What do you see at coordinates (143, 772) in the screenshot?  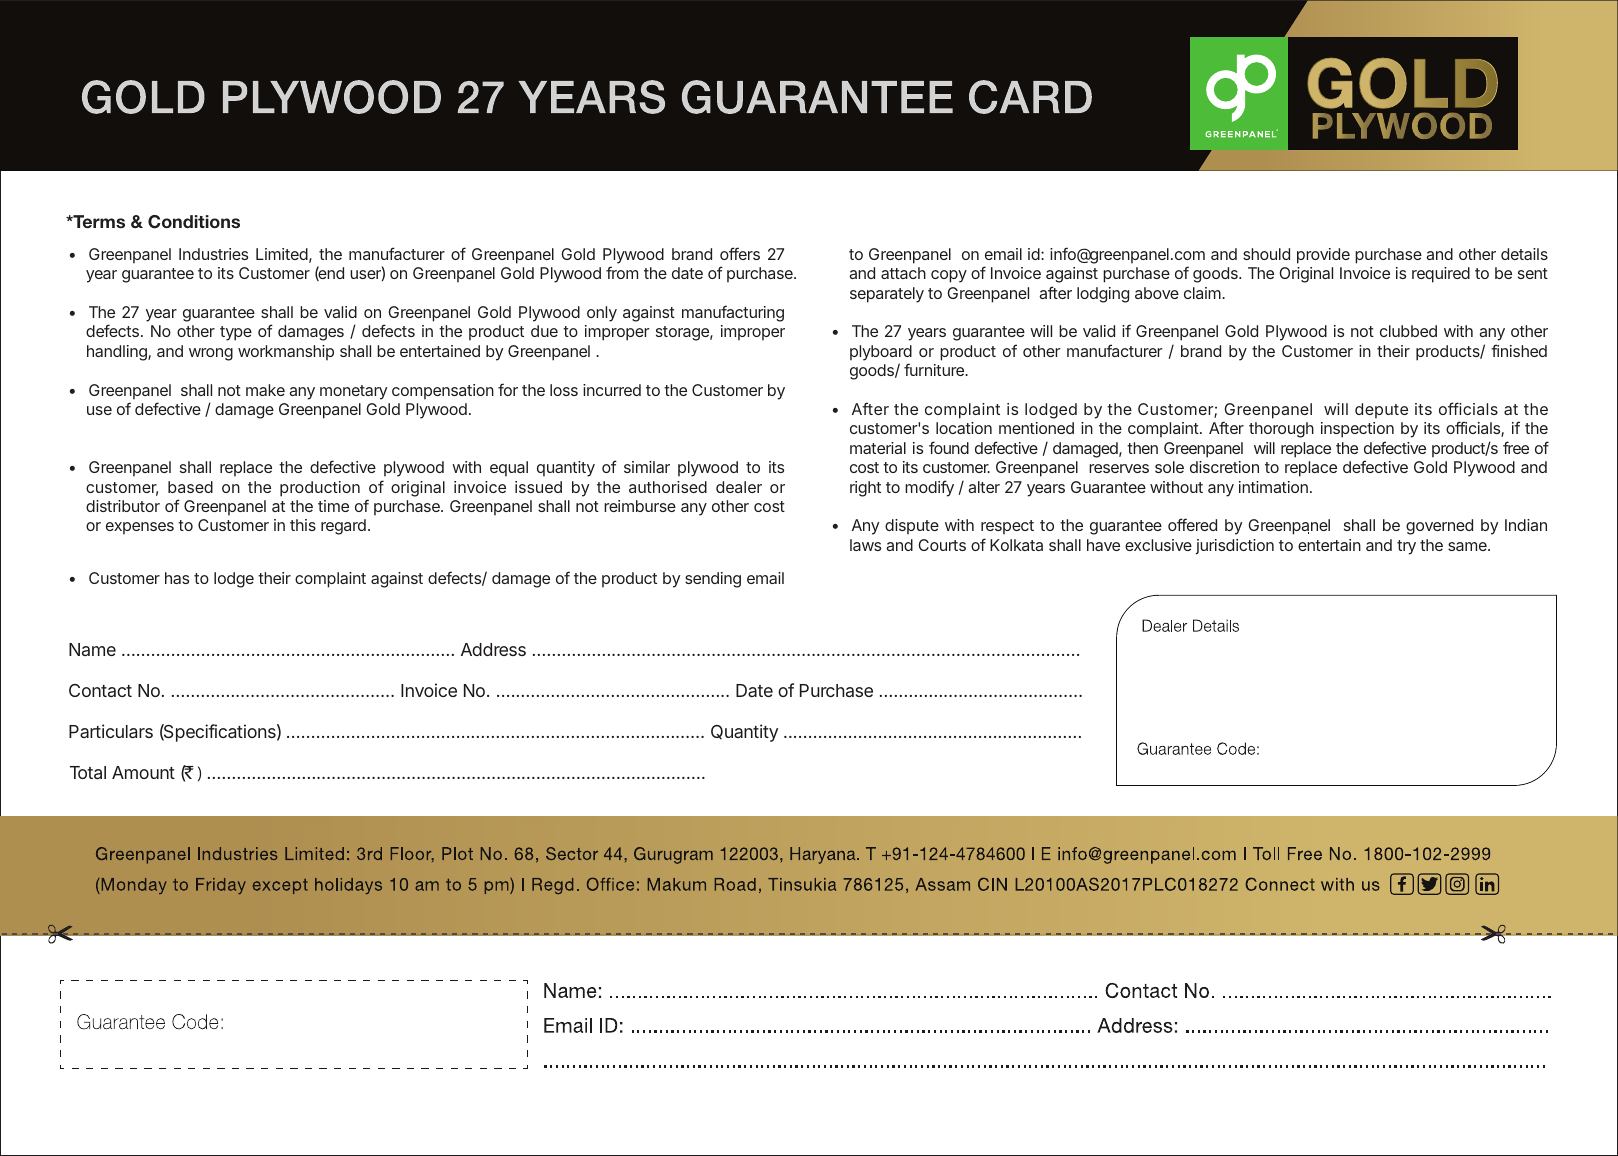 I see `Amount` at bounding box center [143, 772].
